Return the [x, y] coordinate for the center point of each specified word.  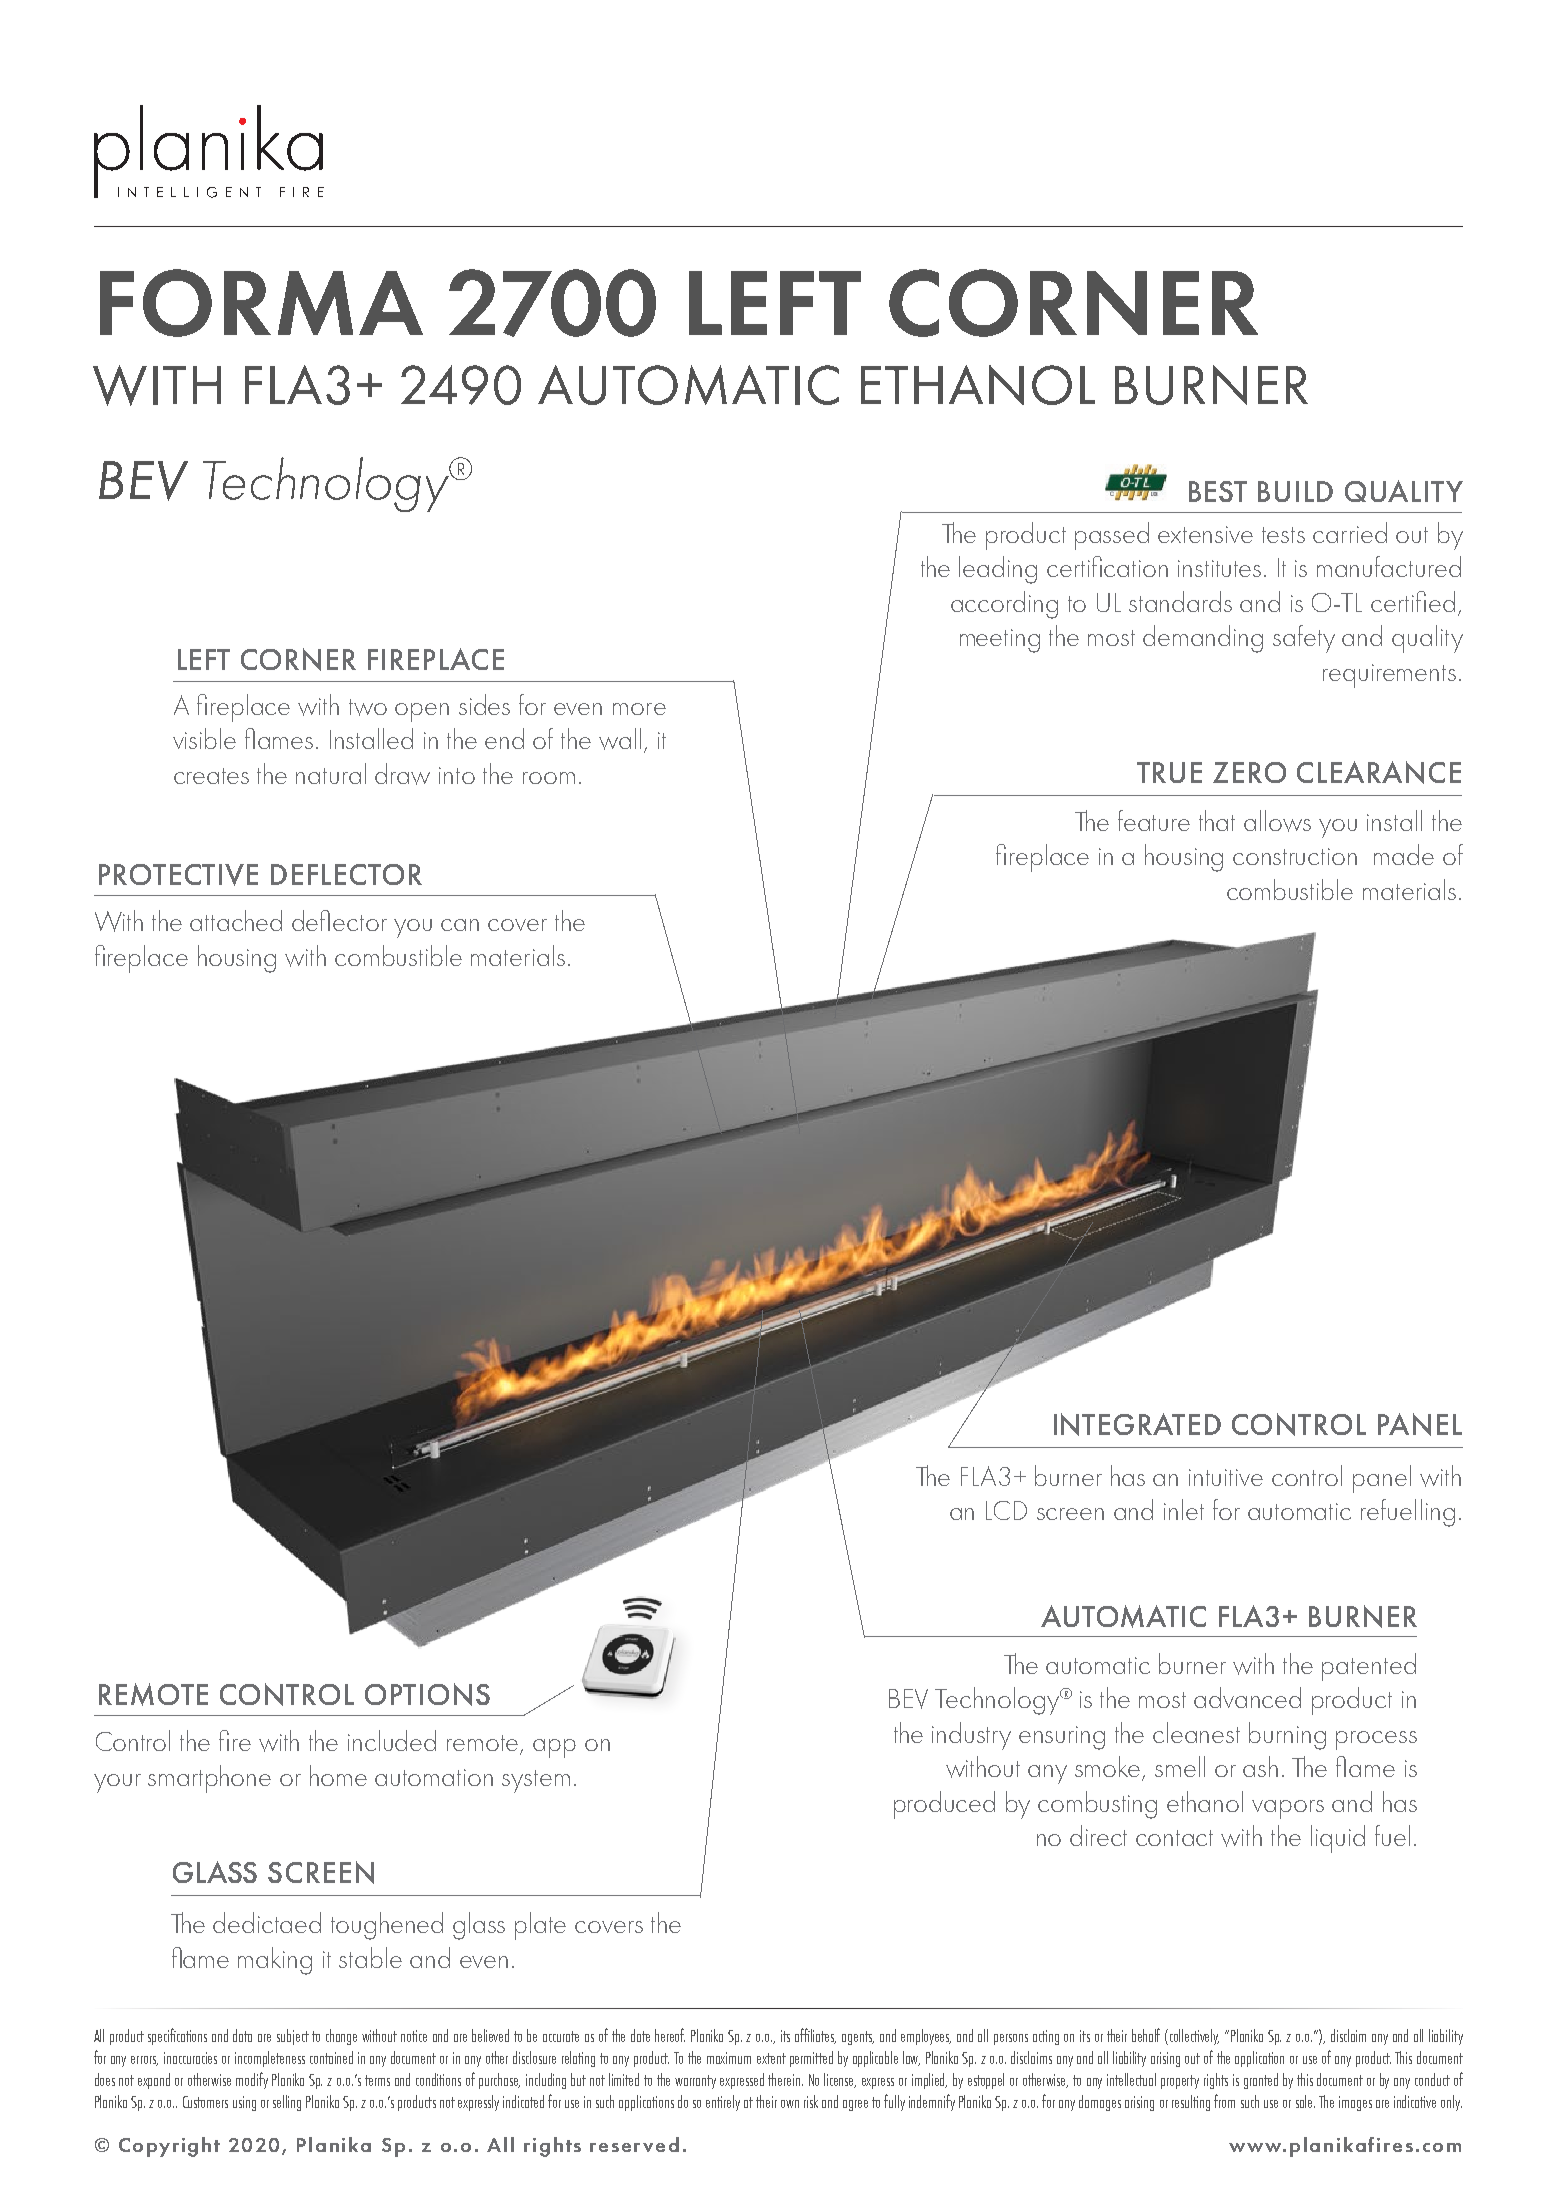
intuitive [1226, 1477]
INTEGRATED [1137, 1424]
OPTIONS [427, 1694]
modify [252, 2080]
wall [620, 739]
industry [971, 1736]
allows [1277, 821]
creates [211, 776]
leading [998, 570]
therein [785, 2079]
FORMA [261, 303]
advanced [1247, 1697]
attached [236, 920]
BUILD [1295, 491]
